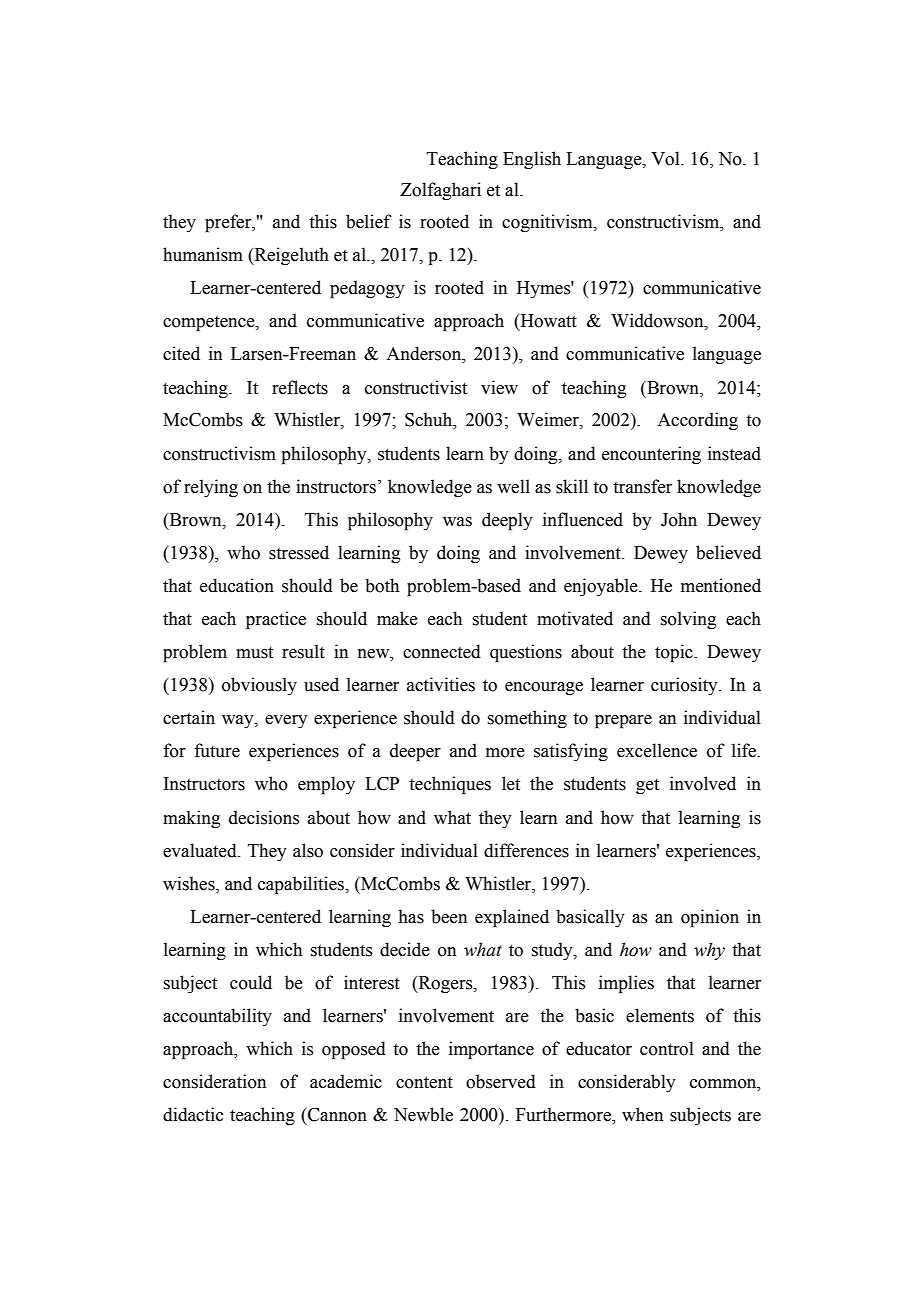 The image size is (924, 1305). I want to click on view, so click(499, 387).
